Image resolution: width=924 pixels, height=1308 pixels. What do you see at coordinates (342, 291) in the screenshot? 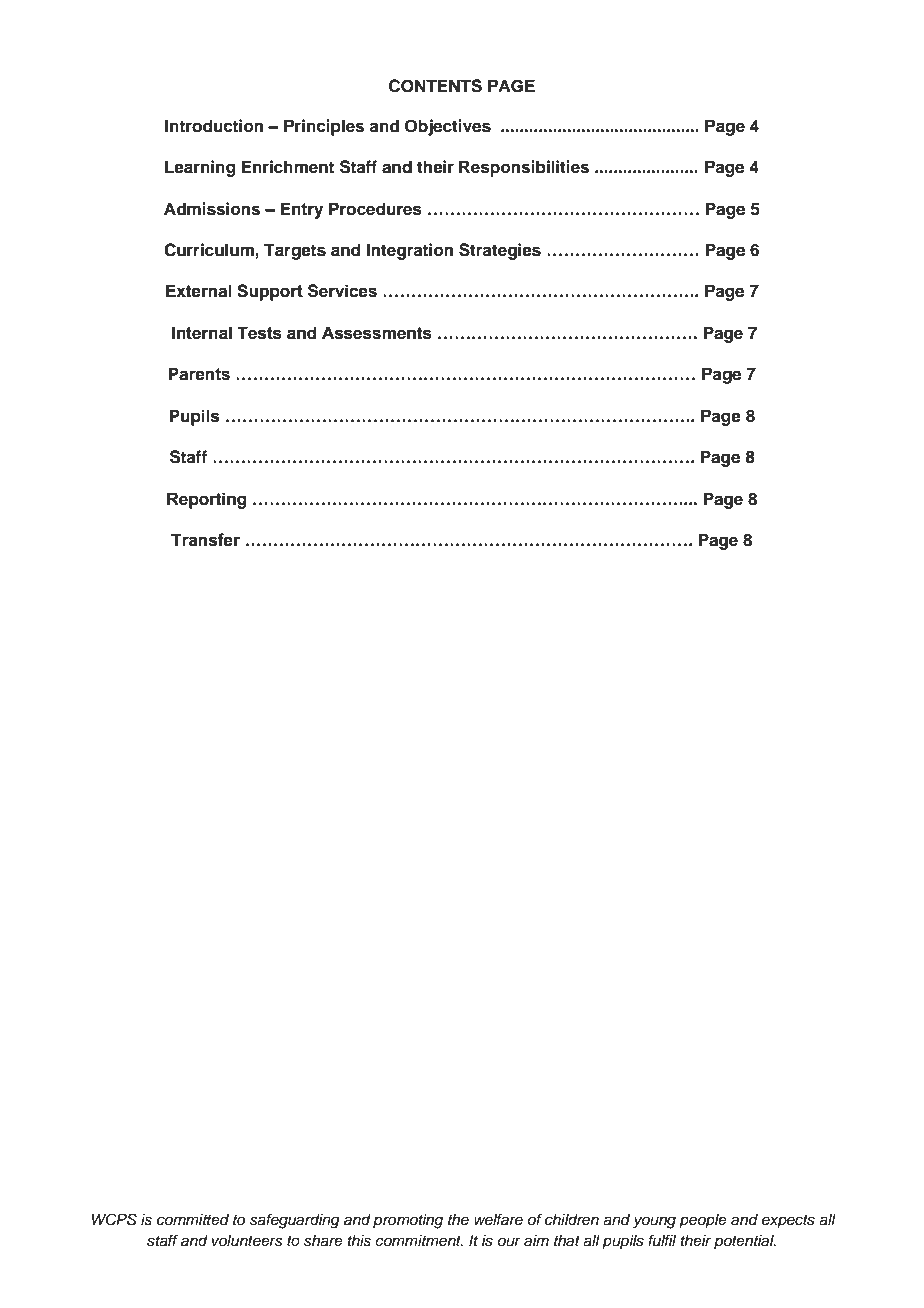
I see `Services` at bounding box center [342, 291].
